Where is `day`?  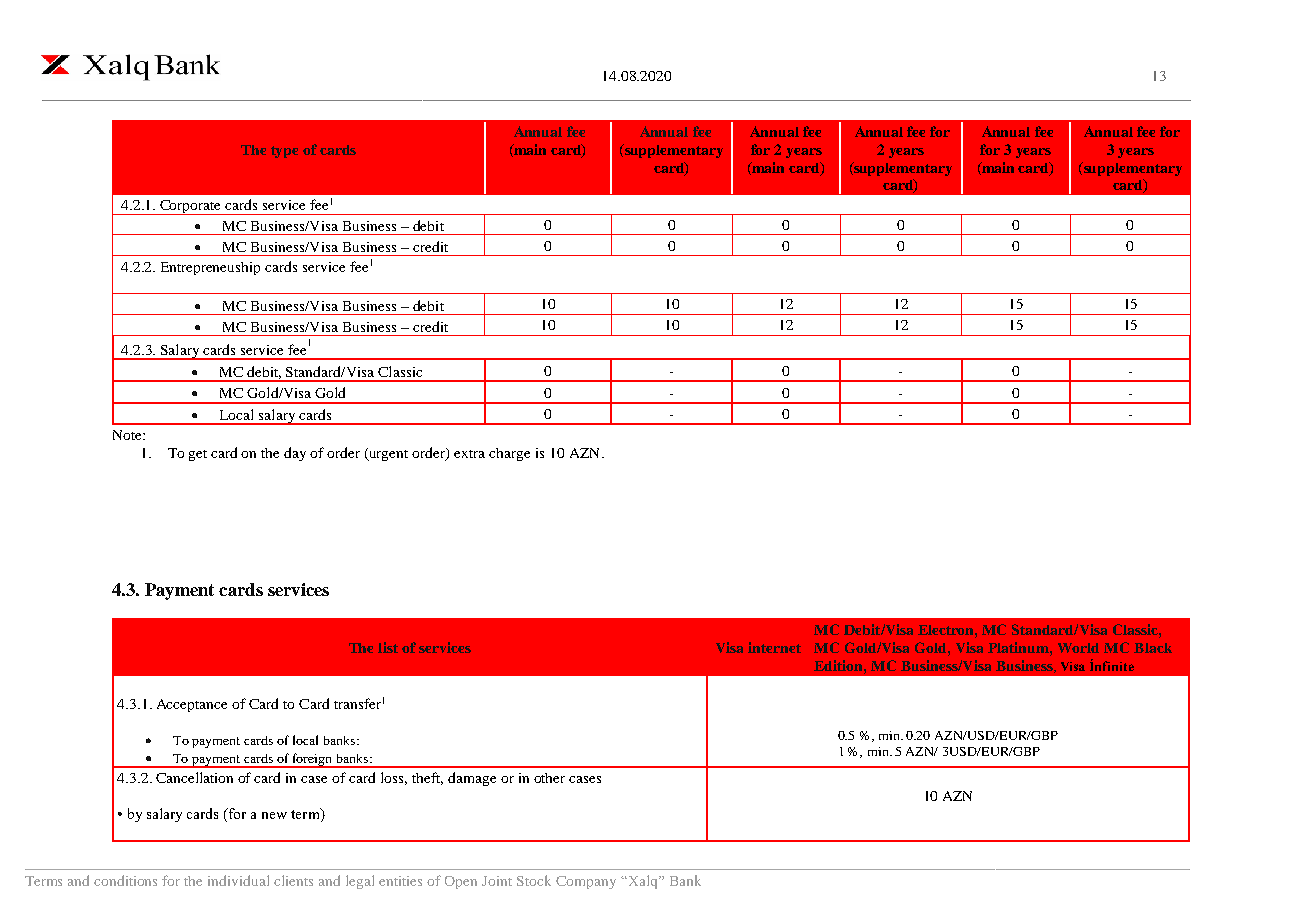
day is located at coordinates (295, 454).
